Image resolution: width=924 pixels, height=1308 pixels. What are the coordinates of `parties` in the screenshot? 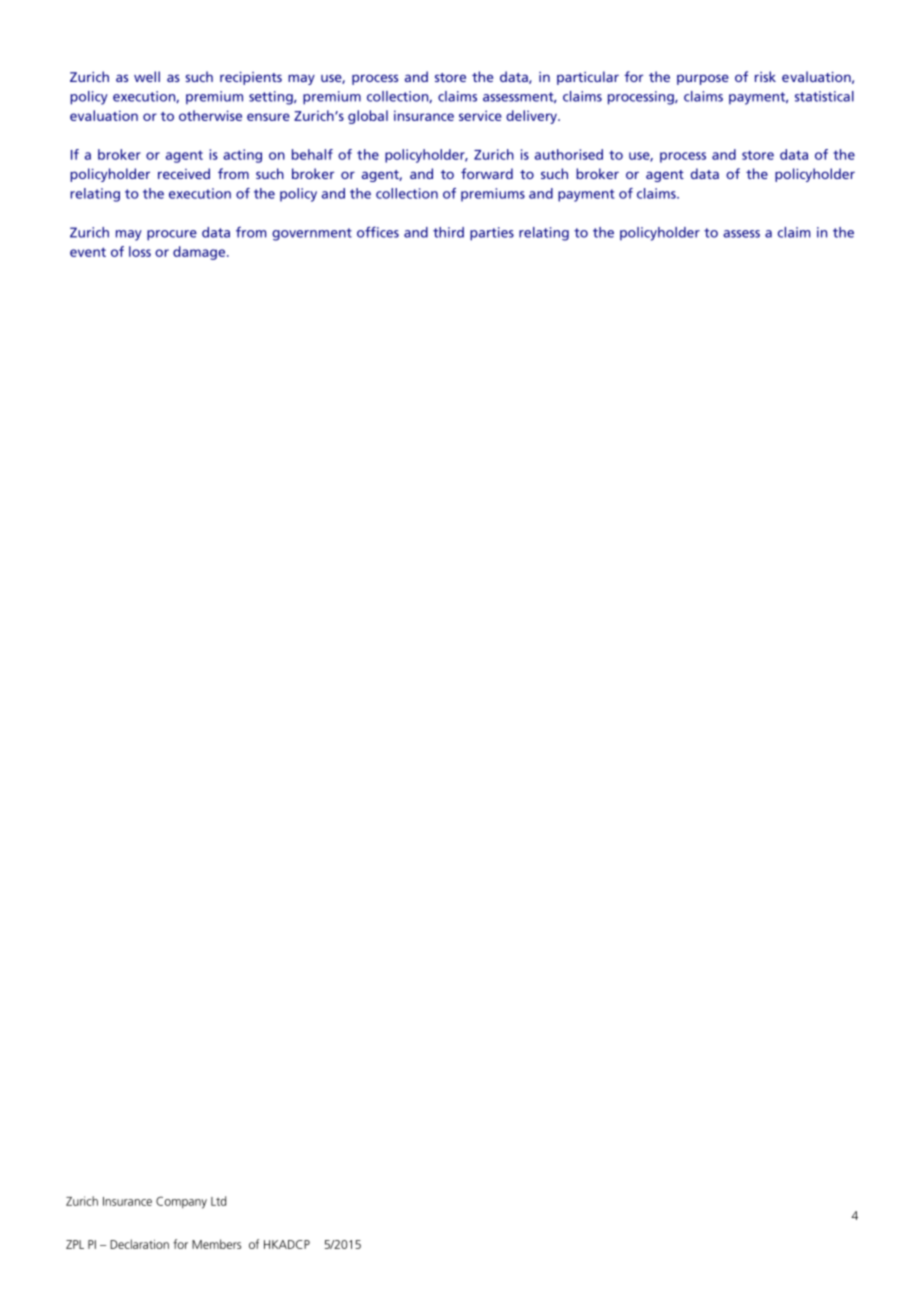 It's located at (492, 234).
